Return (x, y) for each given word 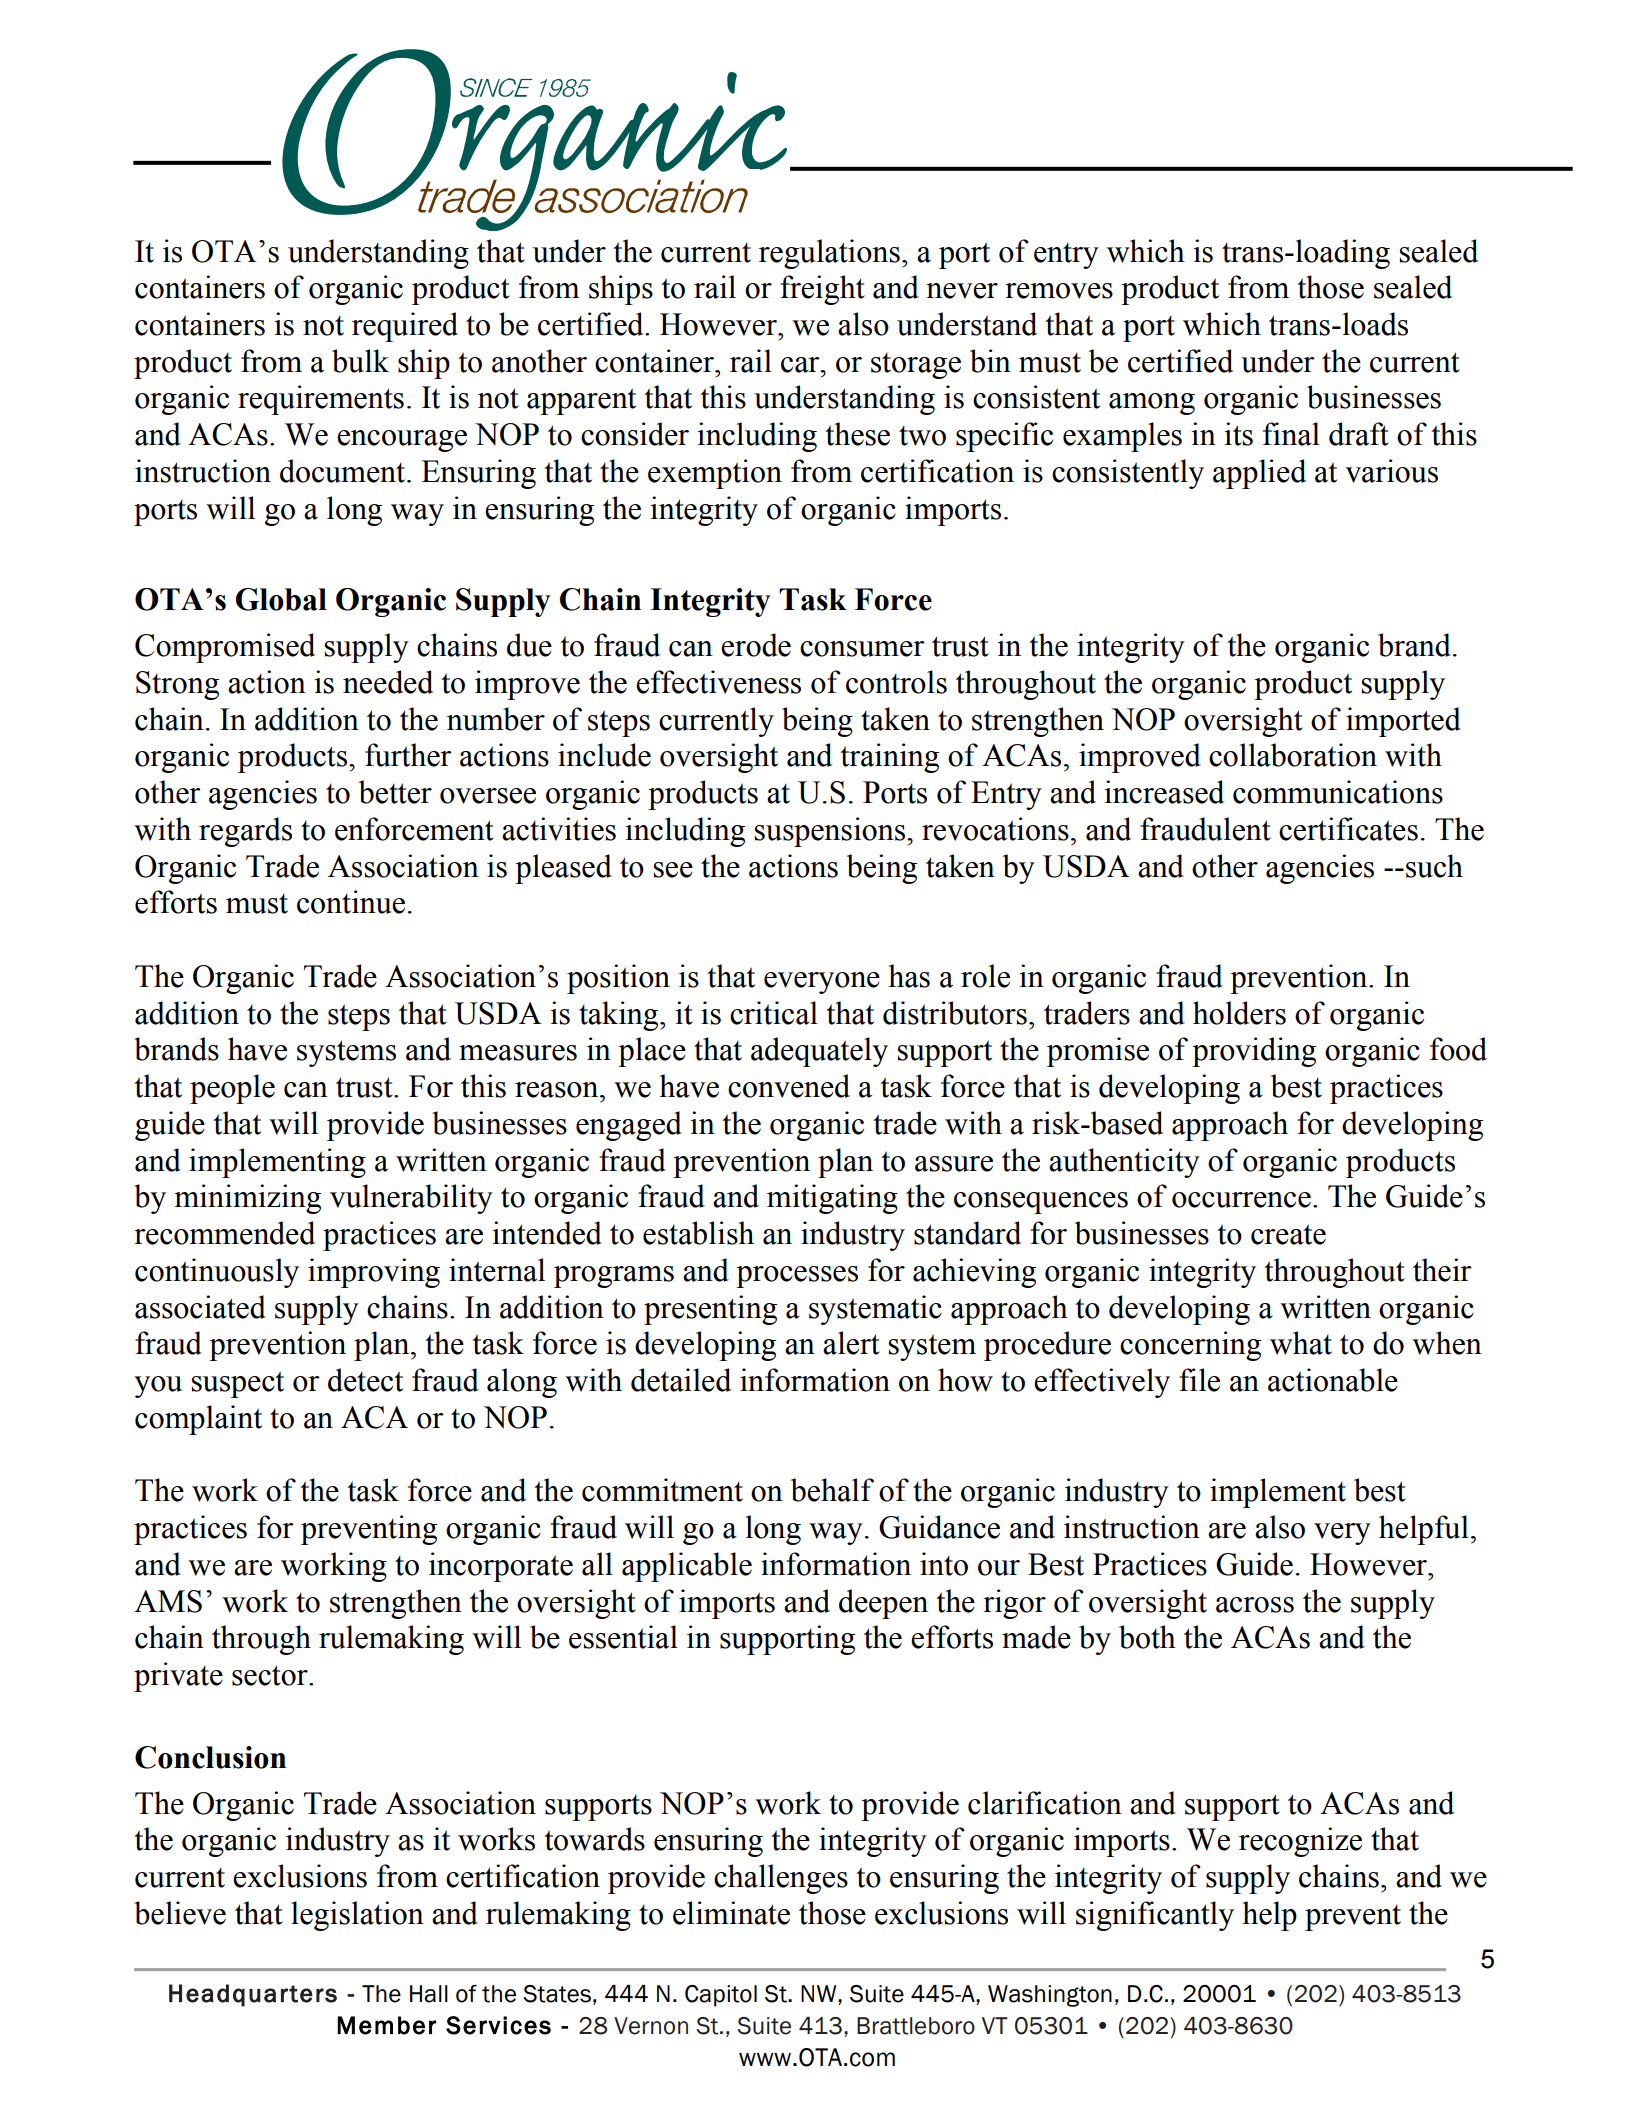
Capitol (721, 1996)
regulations (829, 254)
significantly (1155, 1916)
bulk (360, 361)
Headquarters (253, 1995)
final (1291, 434)
